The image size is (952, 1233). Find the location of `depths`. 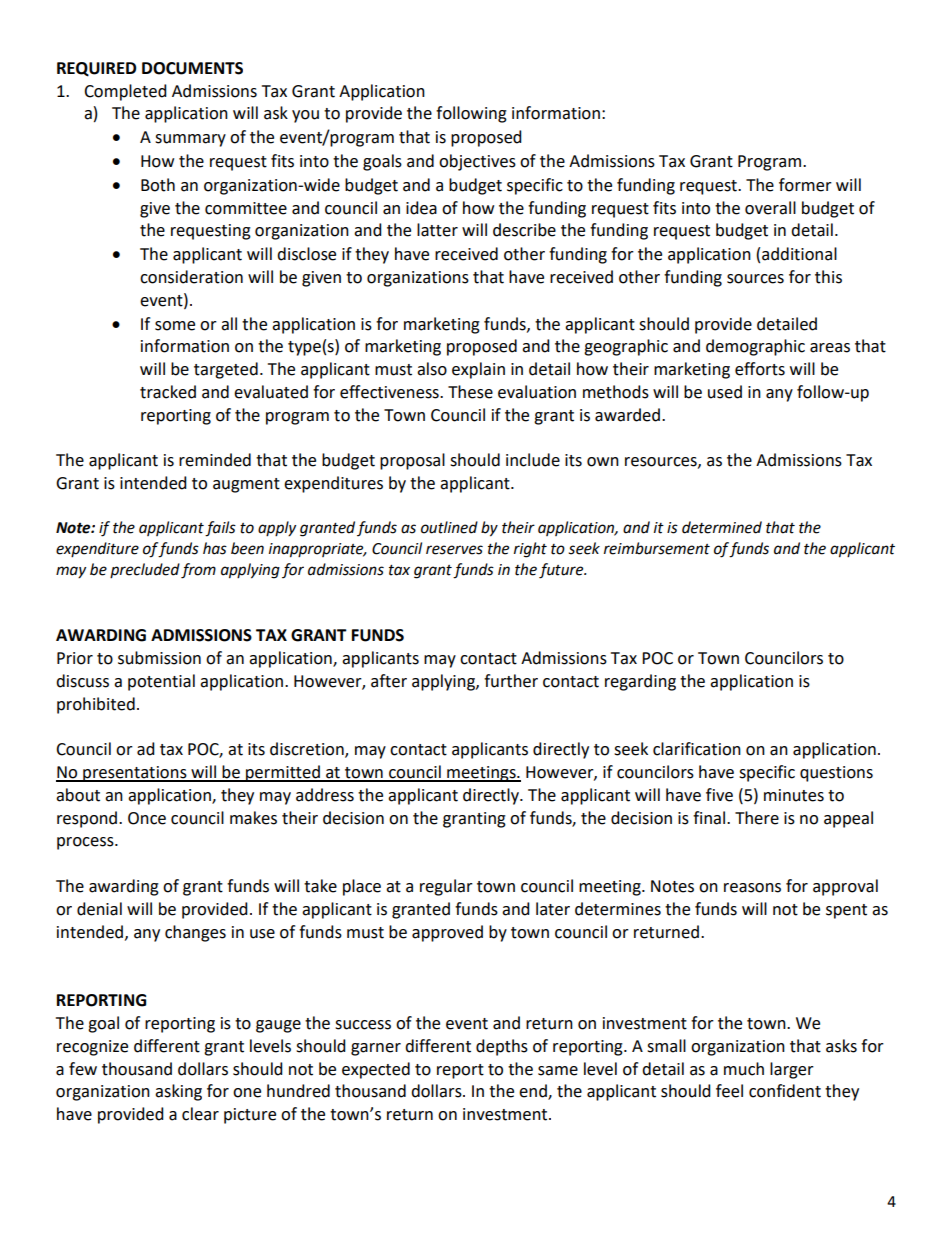

depths is located at coordinates (502, 1047).
